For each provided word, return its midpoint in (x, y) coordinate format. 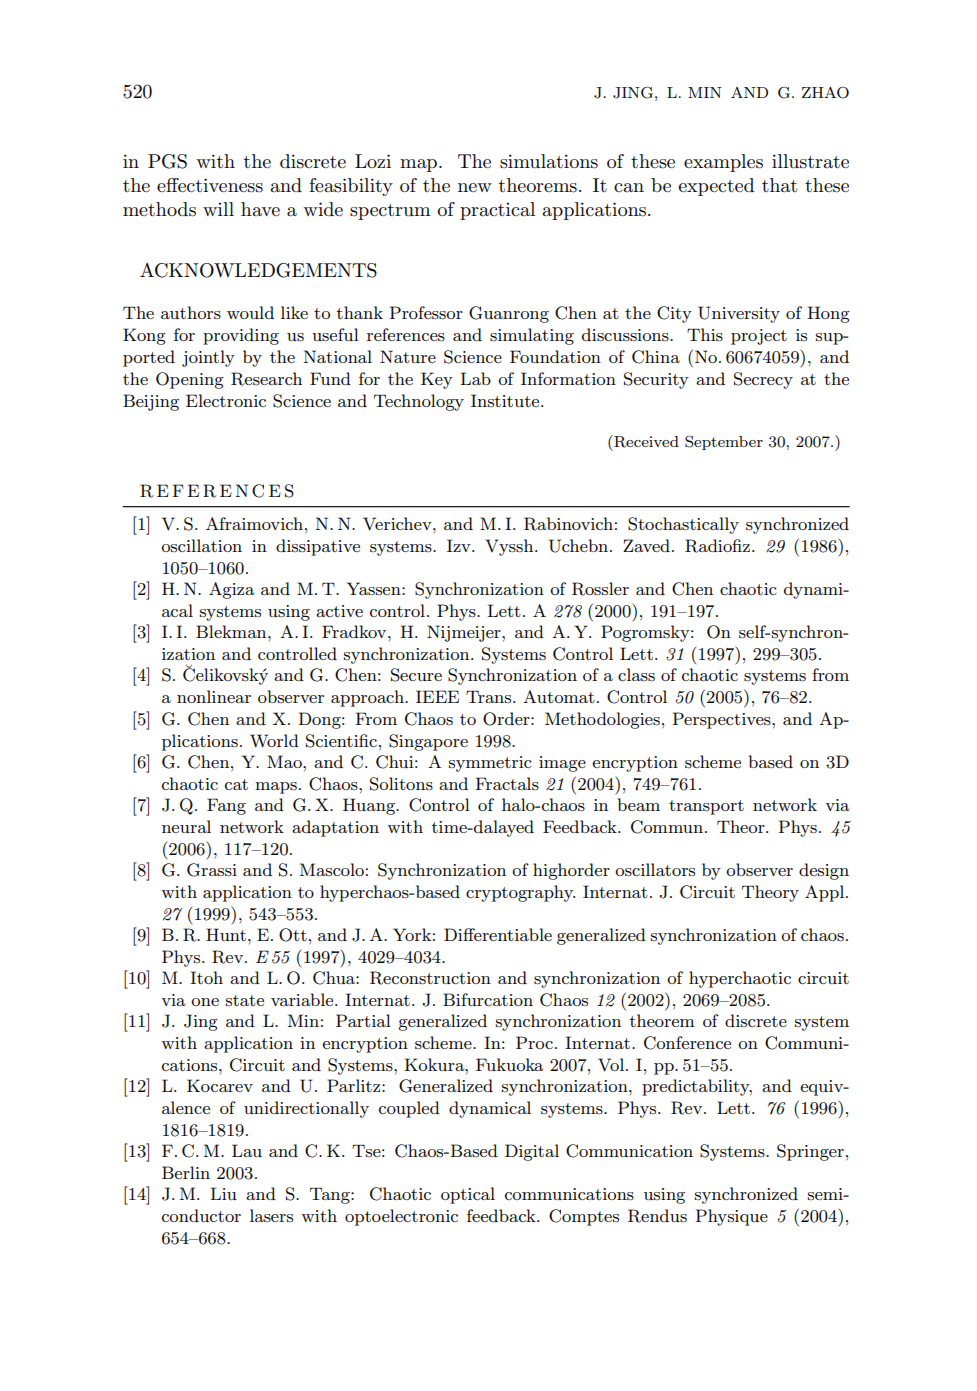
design (824, 871)
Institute (506, 400)
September (724, 443)
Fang (226, 806)
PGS (167, 161)
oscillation (201, 545)
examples (723, 163)
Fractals (507, 784)
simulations (549, 161)
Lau (247, 1150)
